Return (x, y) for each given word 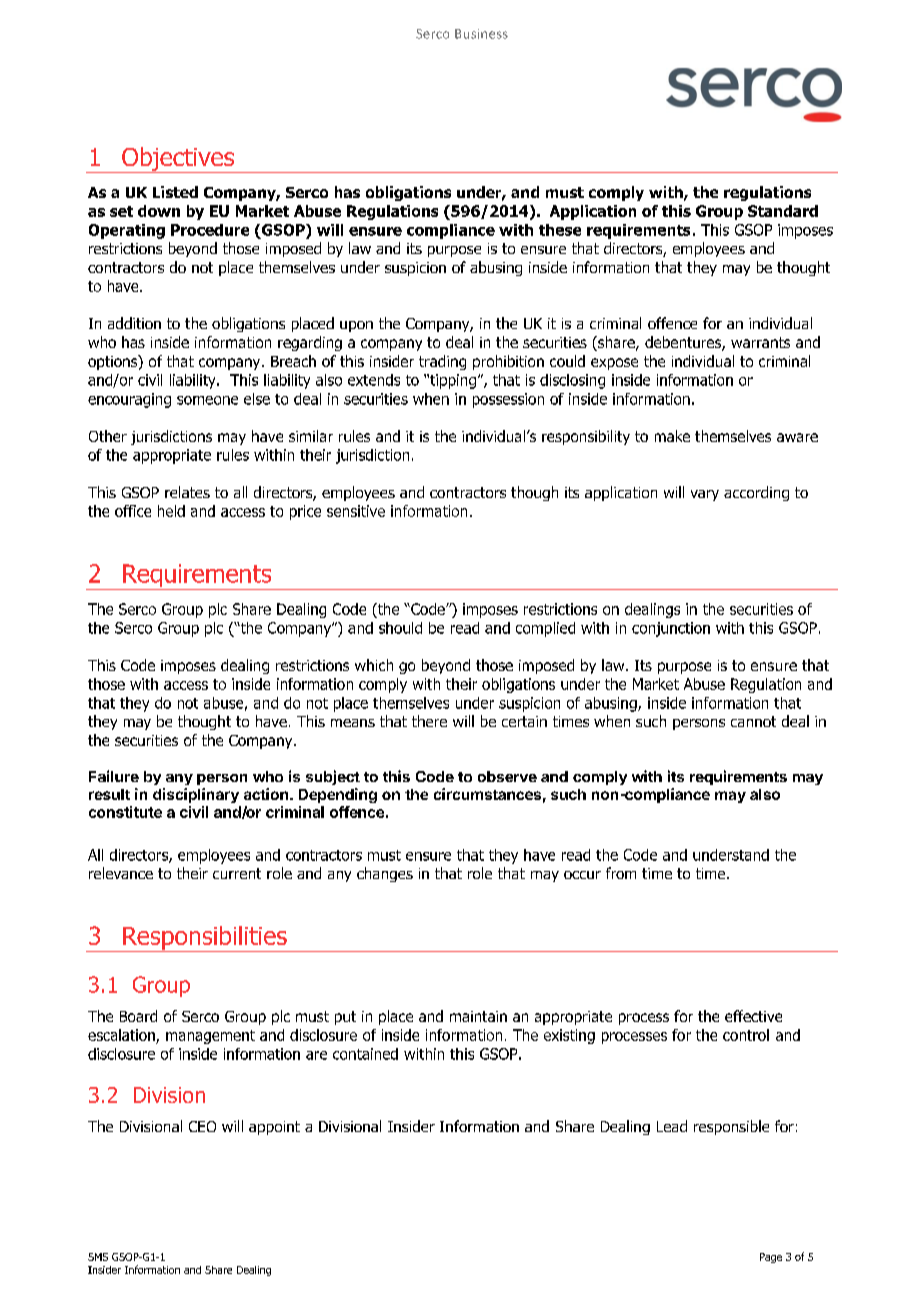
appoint (274, 1128)
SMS (98, 1257)
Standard (783, 211)
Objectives (178, 160)
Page (771, 1258)
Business (481, 34)
